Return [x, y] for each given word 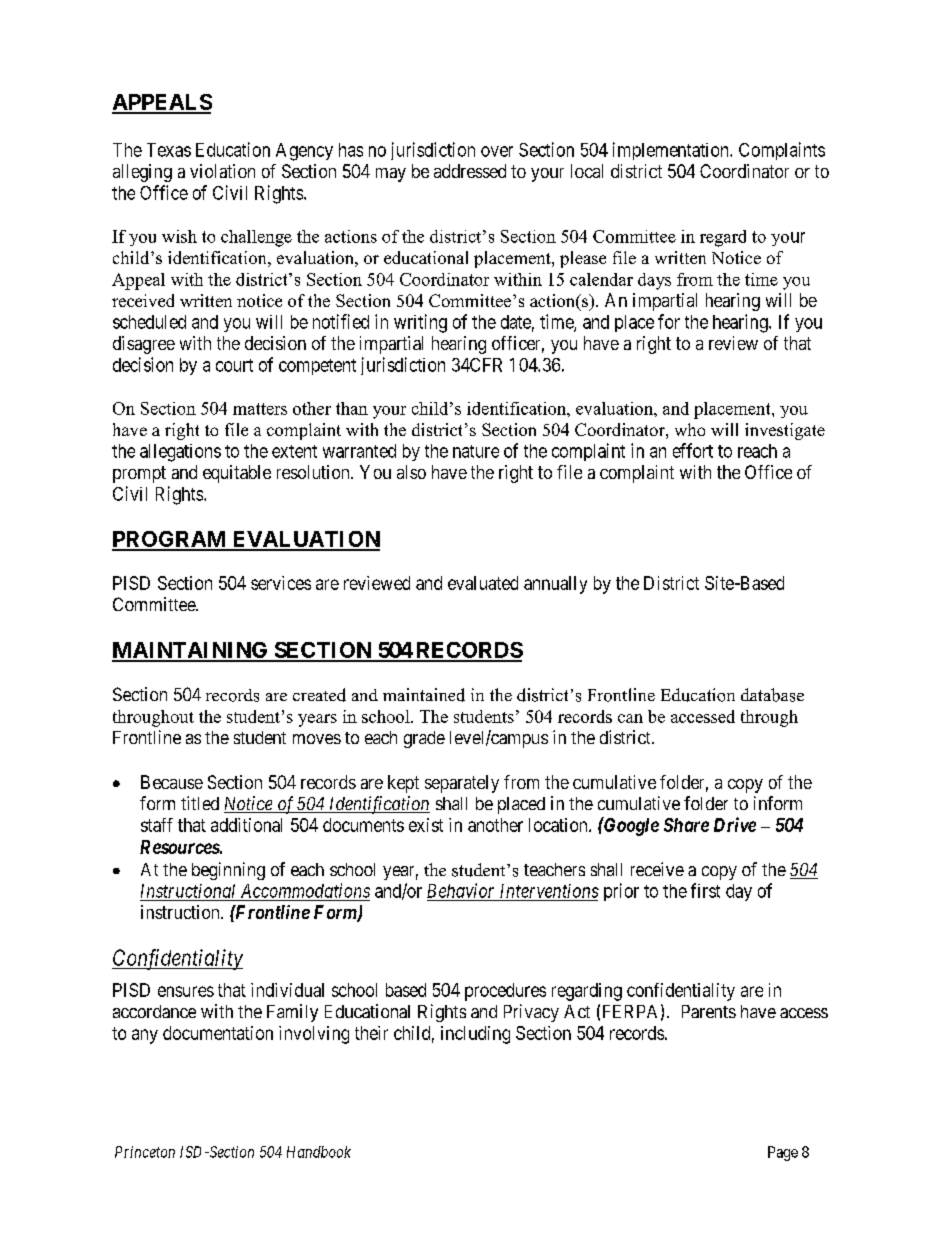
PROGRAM [170, 540]
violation [222, 171]
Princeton [145, 1152]
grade [424, 739]
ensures [186, 991]
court [234, 365]
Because [172, 782]
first [705, 890]
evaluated [483, 583]
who [690, 429]
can [630, 718]
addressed [470, 171]
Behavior [460, 890]
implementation [672, 151]
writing [420, 323]
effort [693, 450]
